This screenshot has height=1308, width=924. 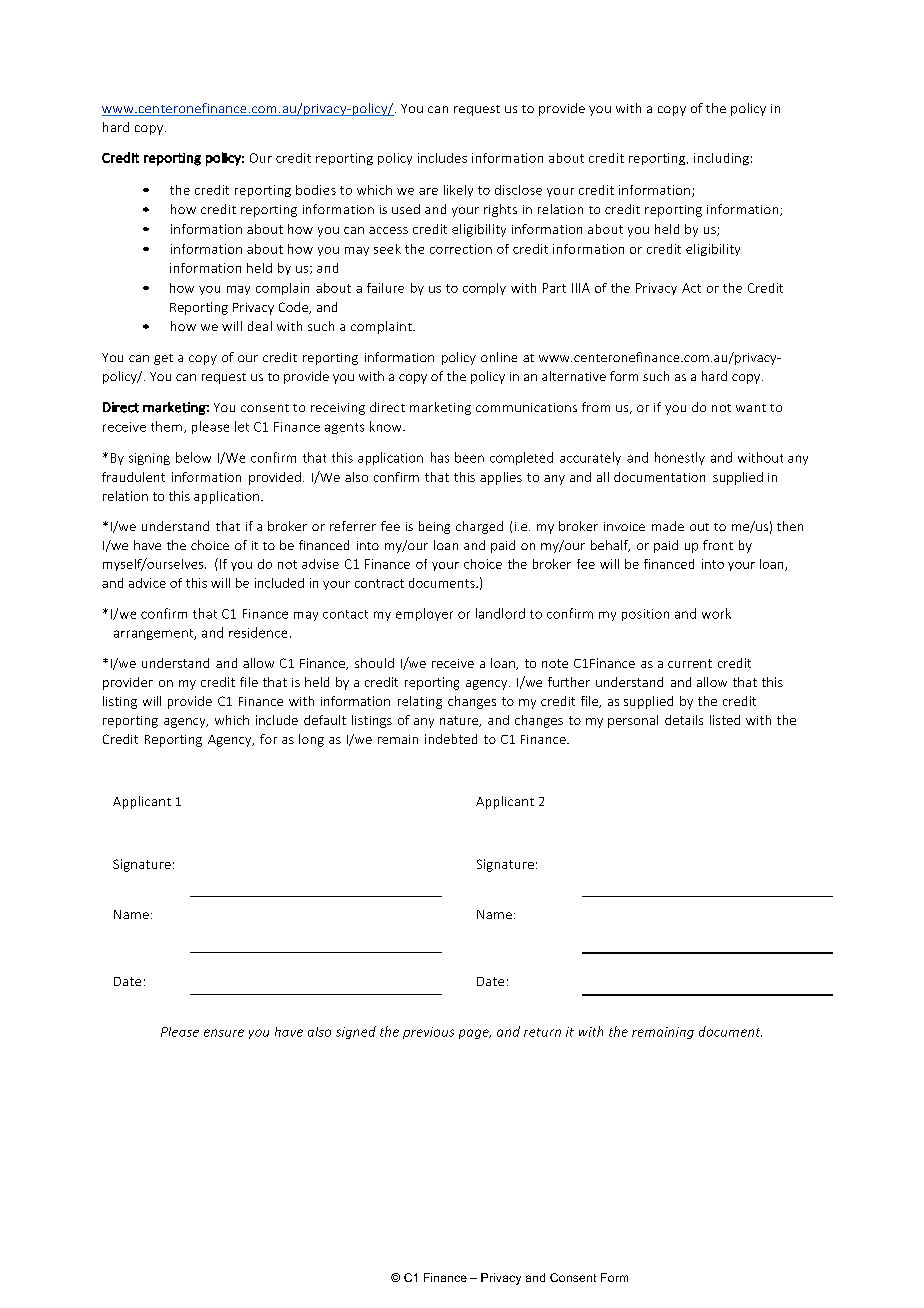 What do you see at coordinates (316, 190) in the screenshot?
I see `bodies` at bounding box center [316, 190].
